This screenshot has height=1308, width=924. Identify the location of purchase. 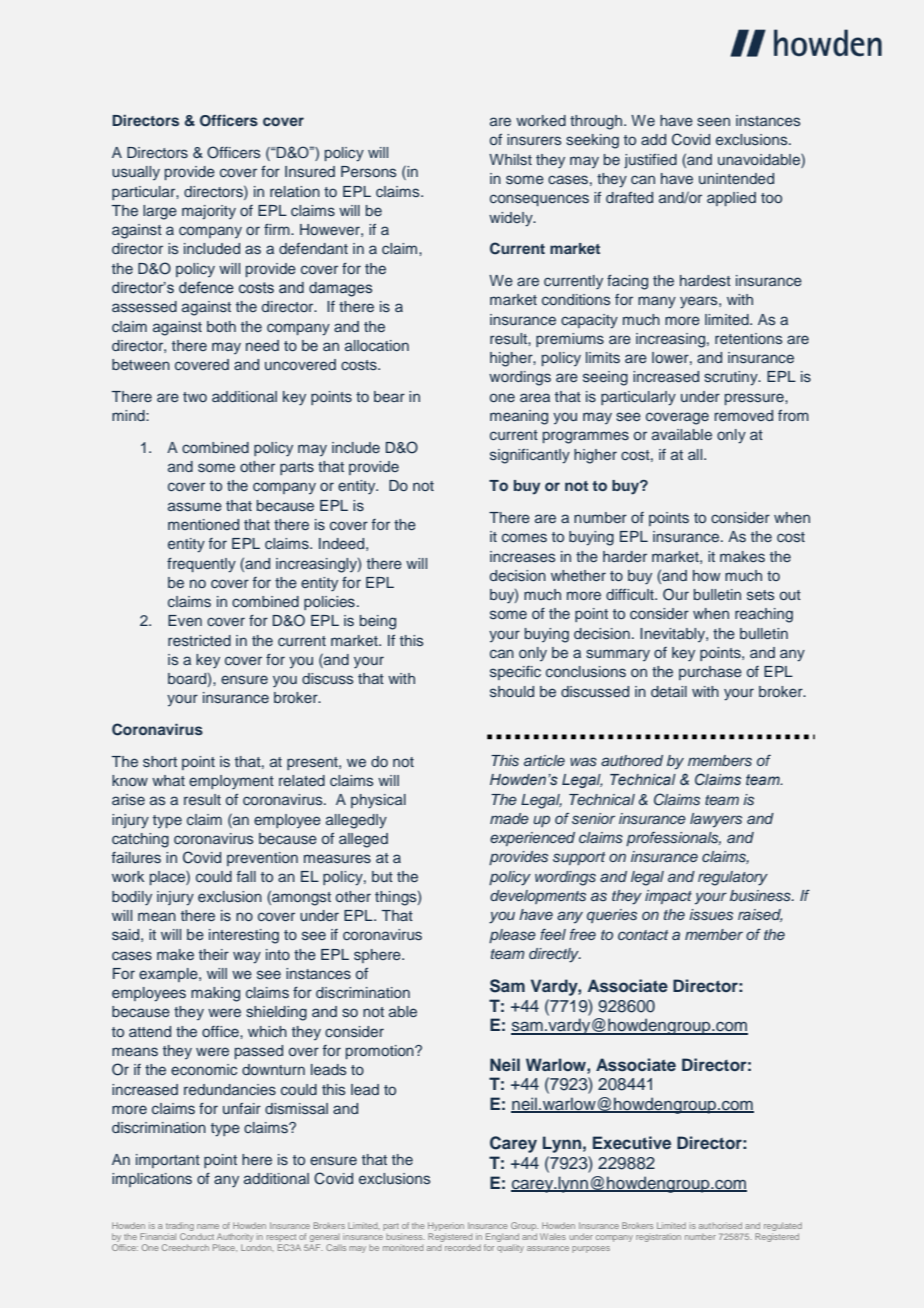
(710, 673).
